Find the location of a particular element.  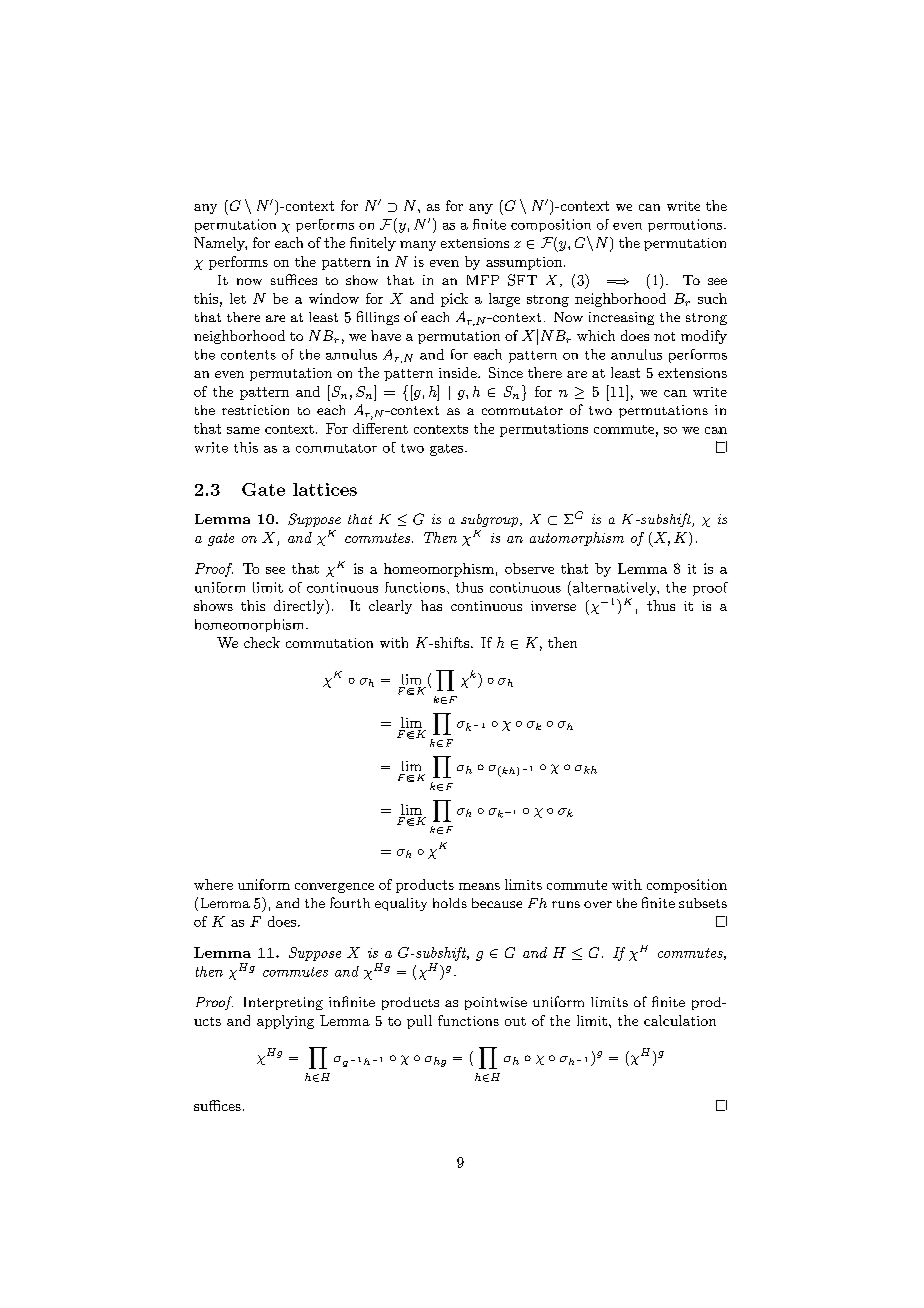

increasing is located at coordinates (621, 318).
